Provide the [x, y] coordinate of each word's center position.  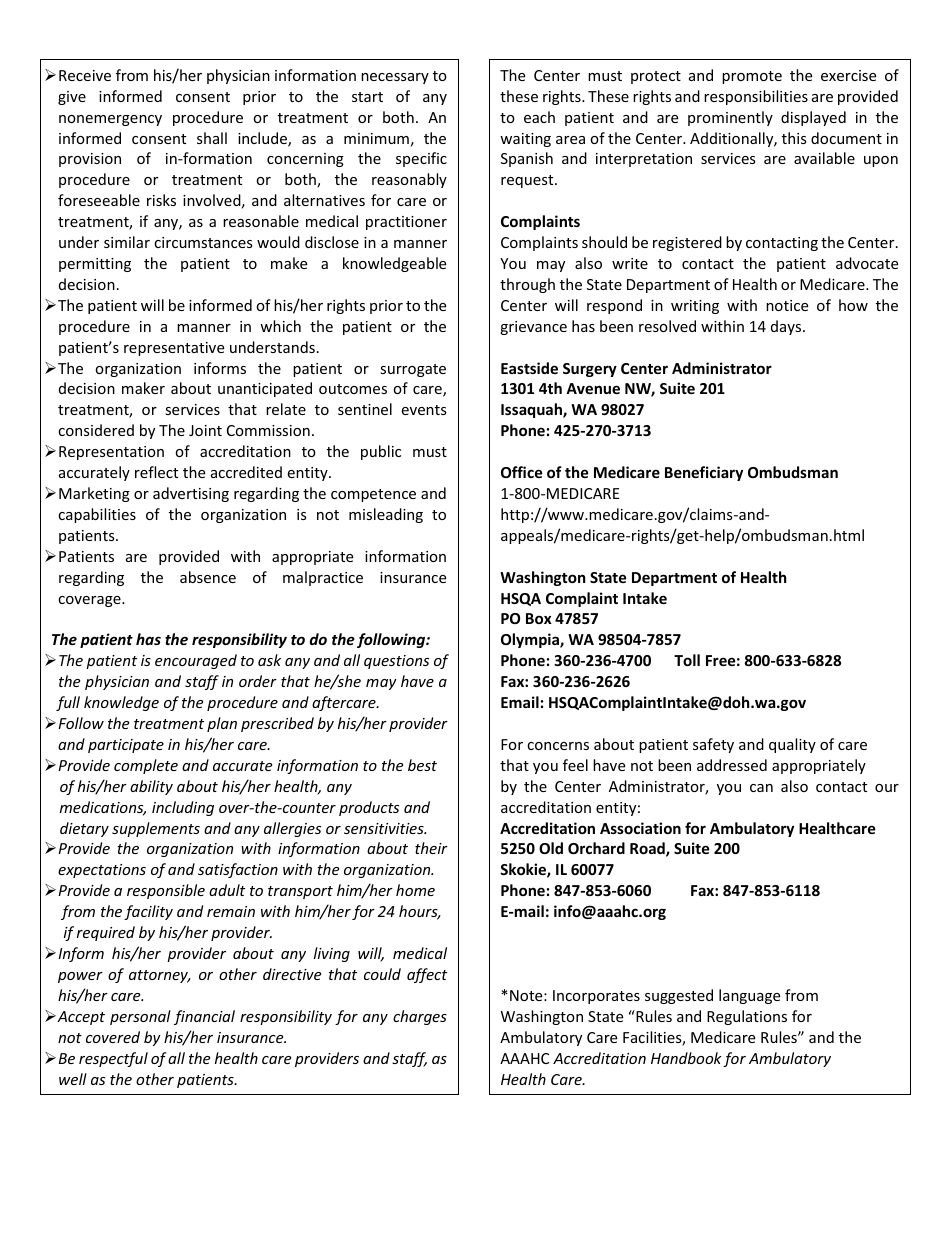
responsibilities [756, 97]
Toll [687, 660]
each [539, 117]
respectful [113, 1059]
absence [208, 577]
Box [539, 618]
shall [212, 138]
